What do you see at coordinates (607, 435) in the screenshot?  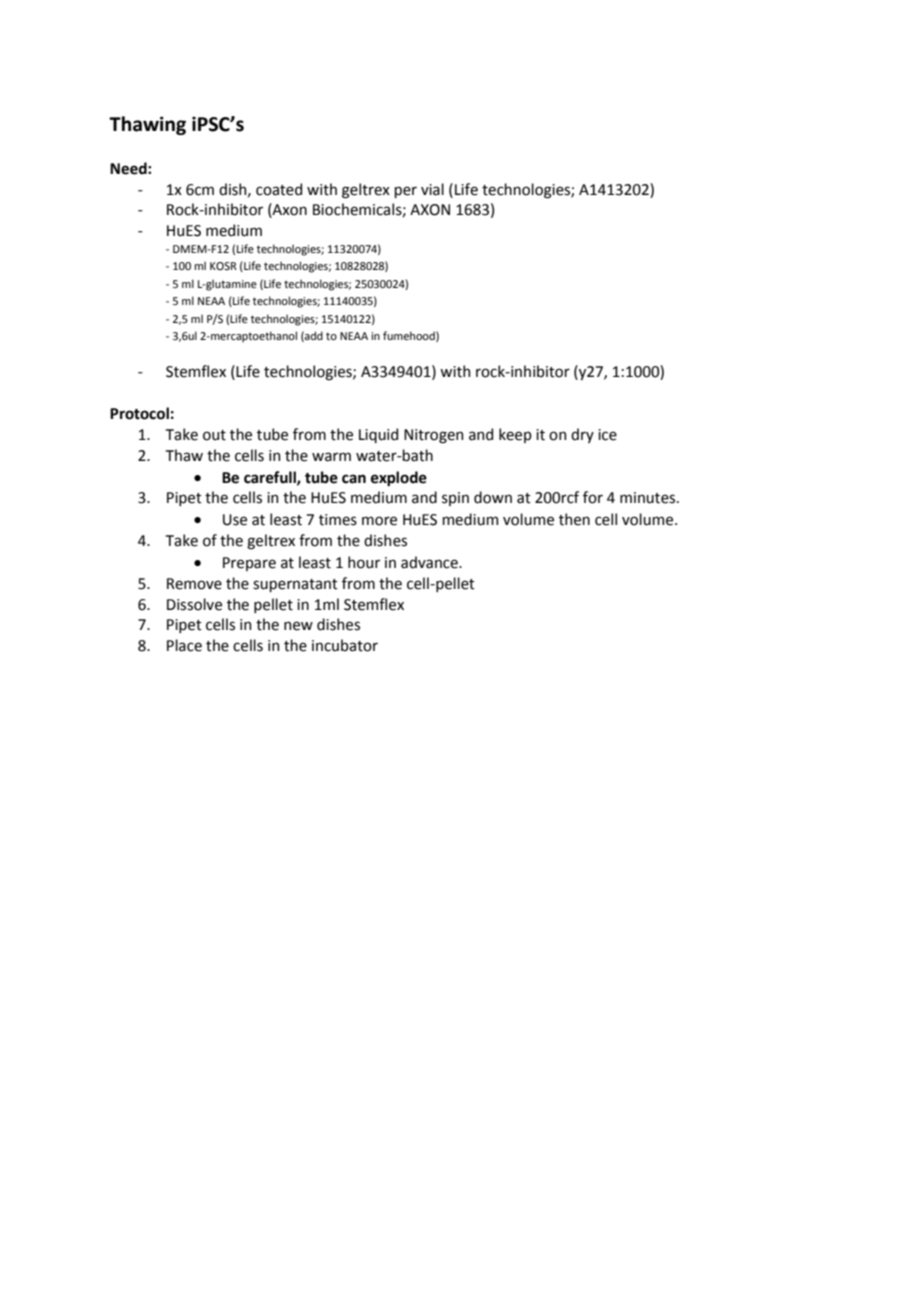 I see `ice` at bounding box center [607, 435].
